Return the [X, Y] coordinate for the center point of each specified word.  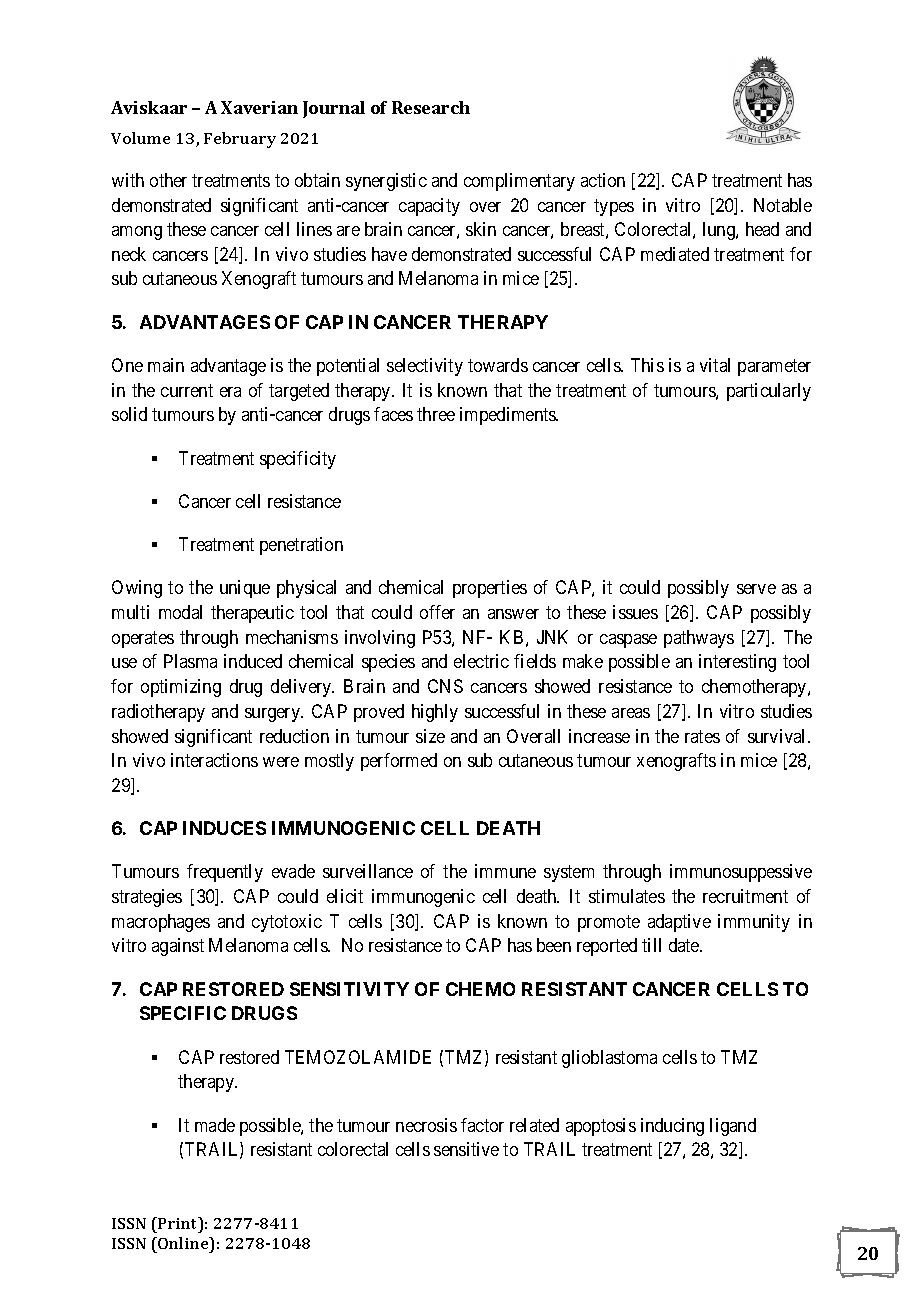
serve [756, 589]
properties [490, 589]
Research [431, 107]
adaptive [679, 923]
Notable [783, 205]
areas [631, 713]
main [166, 365]
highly [435, 713]
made [215, 1125]
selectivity [425, 367]
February [240, 140]
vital [715, 365]
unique [245, 589]
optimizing [181, 688]
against [178, 947]
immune [505, 871]
